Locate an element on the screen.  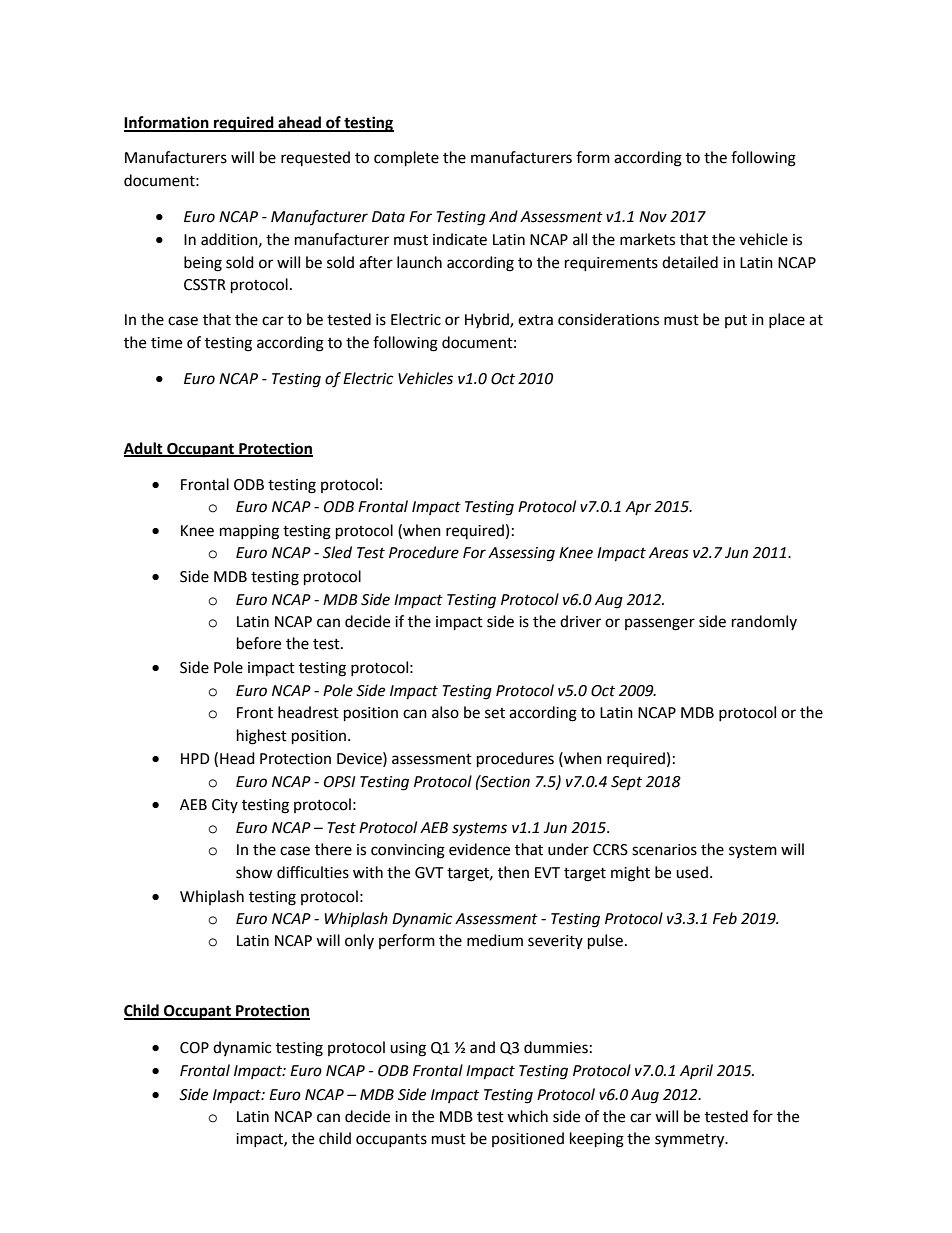
Hybrid is located at coordinates (488, 320).
